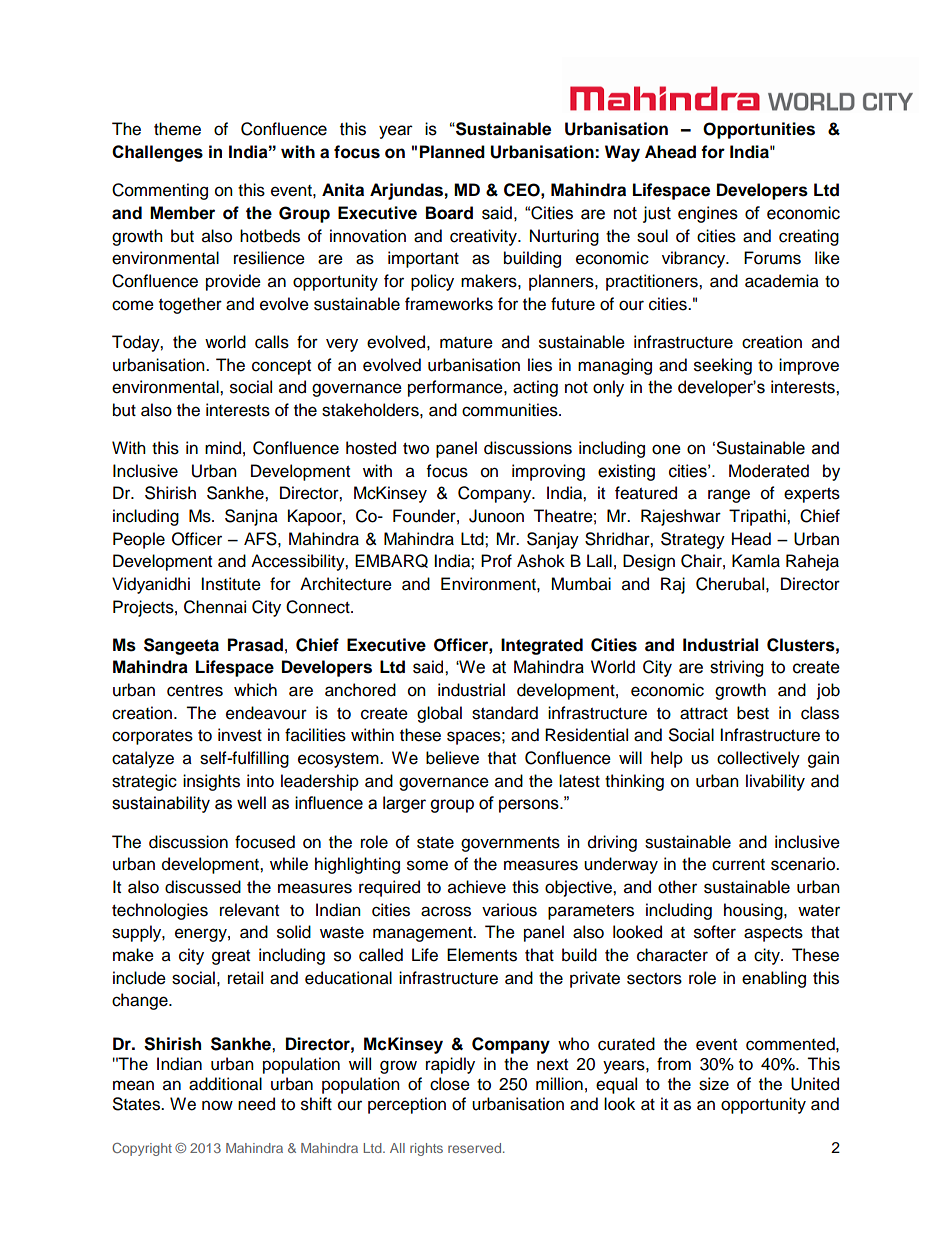  I want to click on Planned, so click(452, 152).
